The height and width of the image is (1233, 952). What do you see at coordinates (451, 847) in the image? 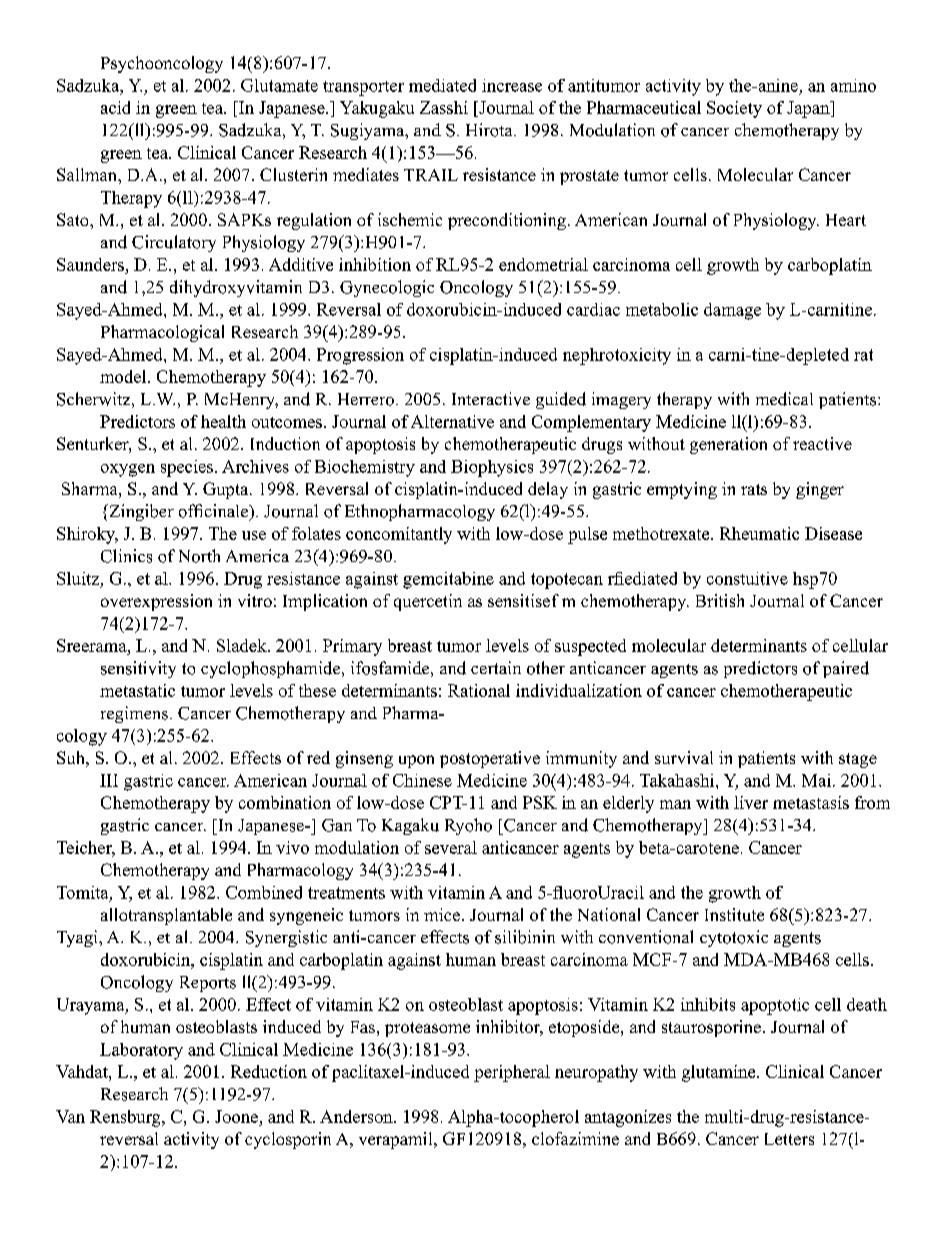
I see `several` at bounding box center [451, 847].
